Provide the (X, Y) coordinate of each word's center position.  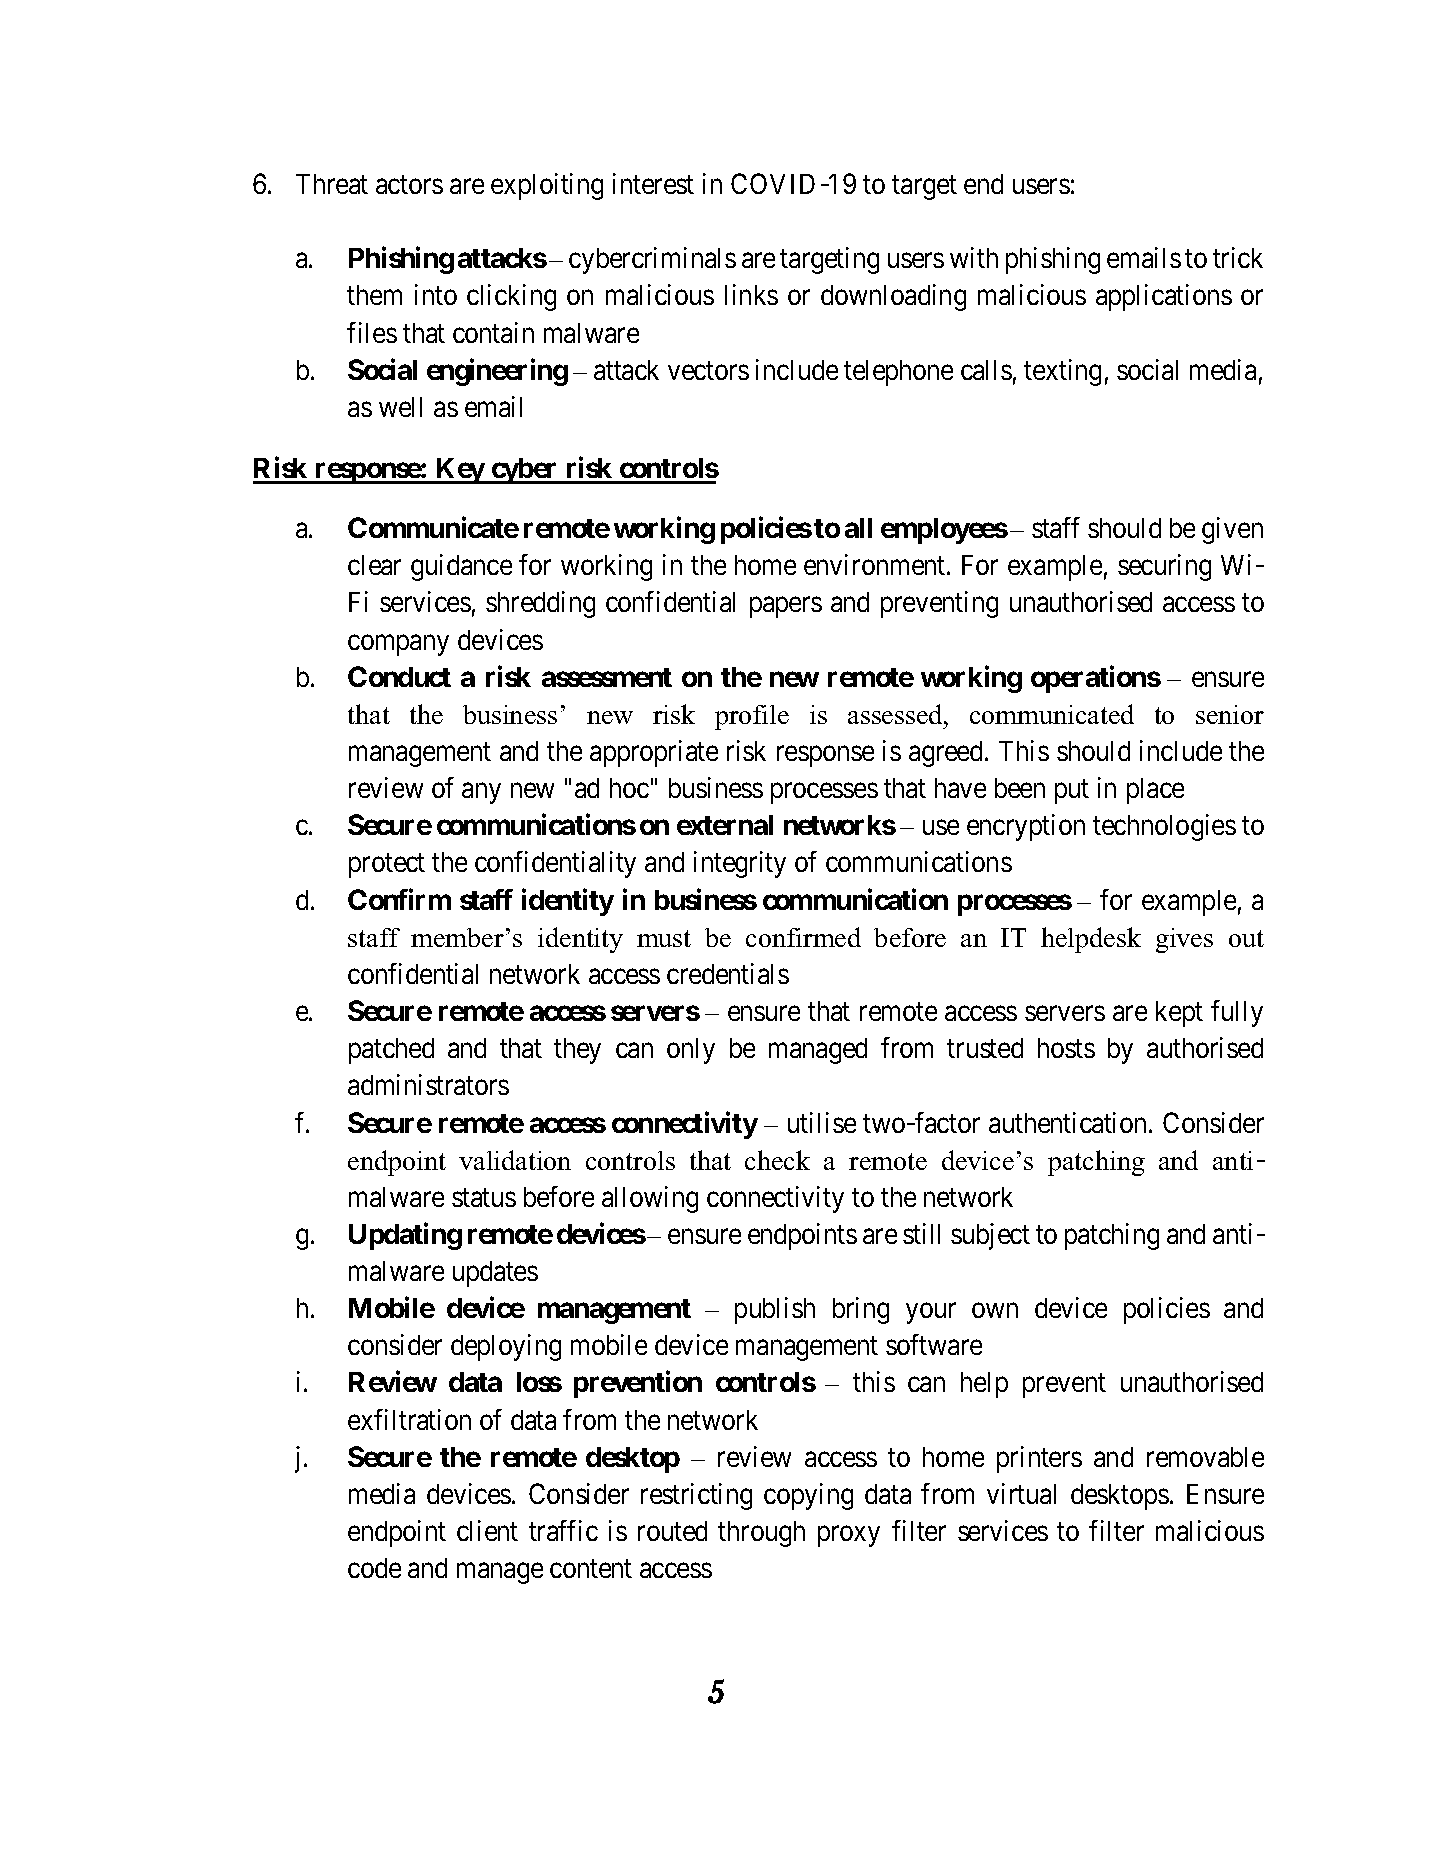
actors (409, 185)
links (751, 294)
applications (1164, 297)
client (487, 1530)
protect (387, 866)
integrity (740, 864)
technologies (1164, 827)
